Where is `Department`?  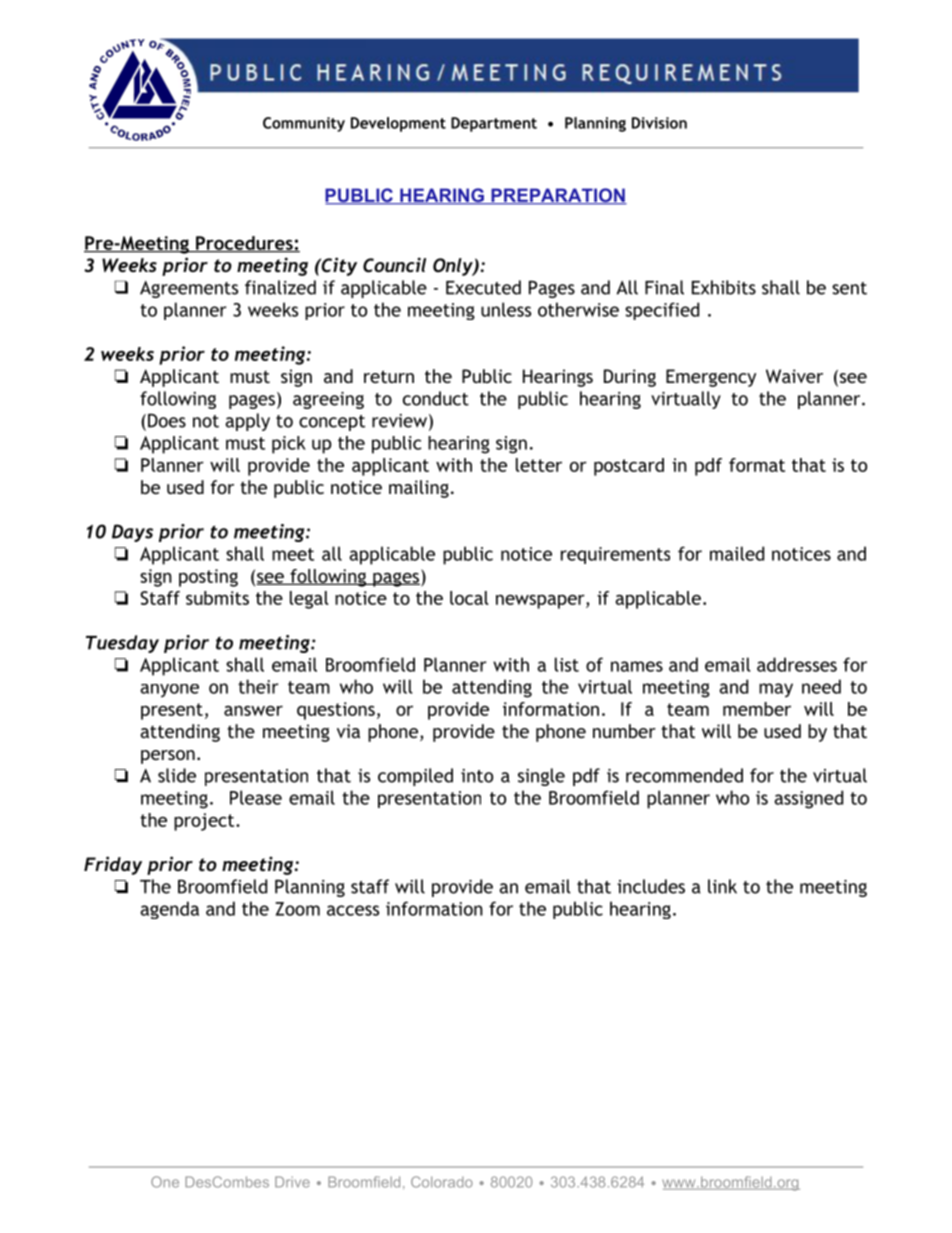 Department is located at coordinates (494, 124).
